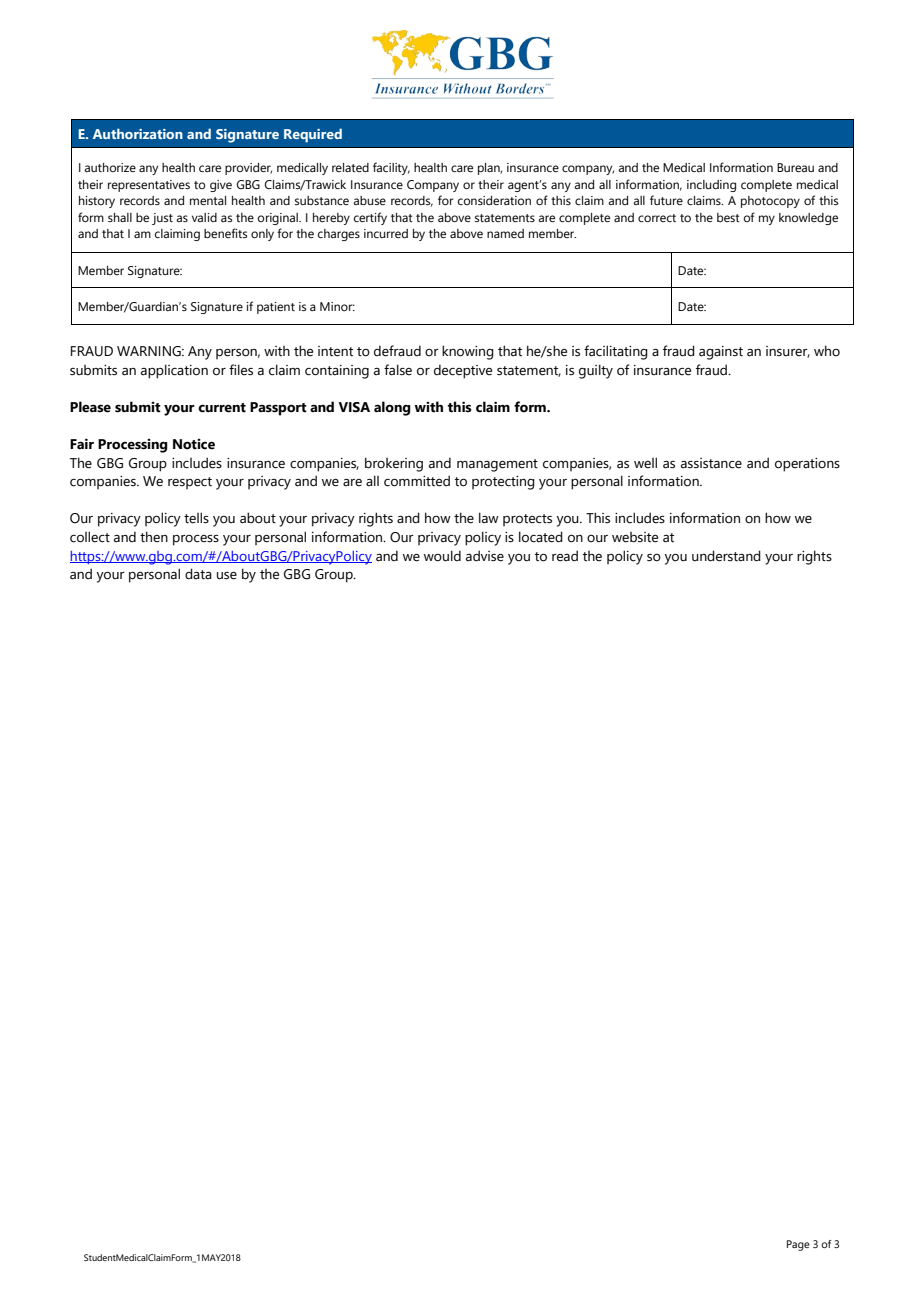 Image resolution: width=924 pixels, height=1308 pixels. Describe the element at coordinates (442, 556) in the screenshot. I see `would` at that location.
